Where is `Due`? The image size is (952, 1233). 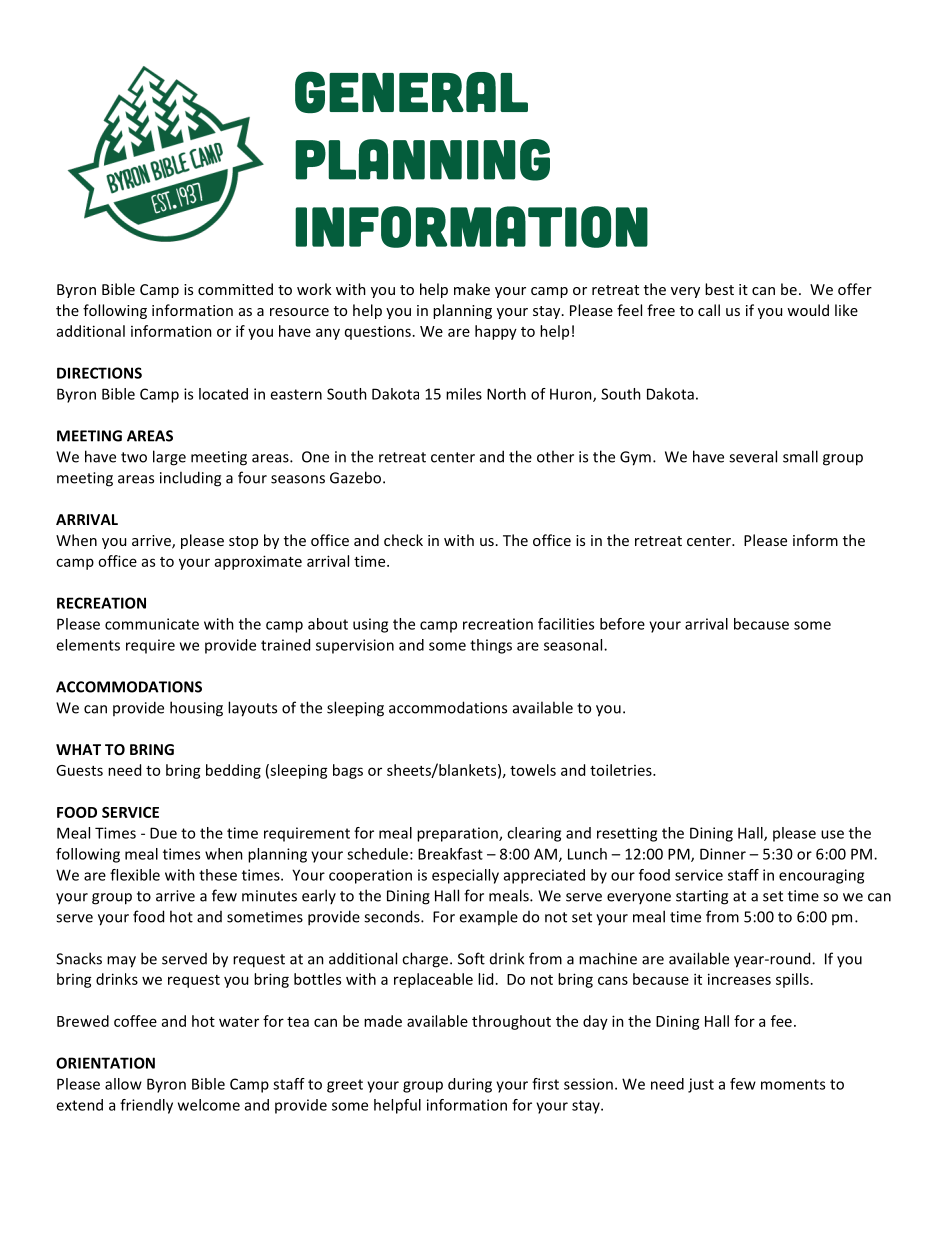
Due is located at coordinates (163, 833).
